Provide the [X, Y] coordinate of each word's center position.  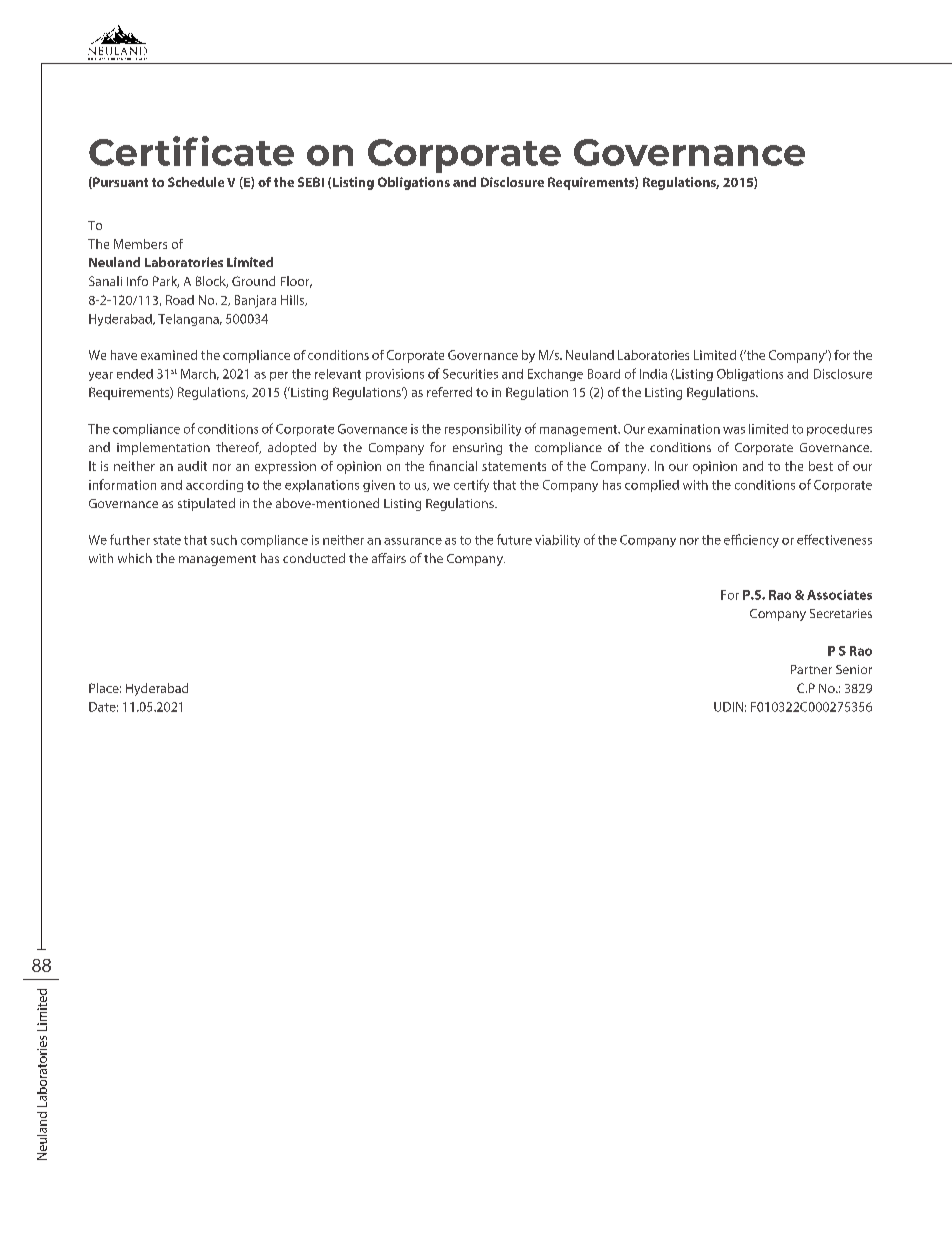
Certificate [191, 151]
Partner [811, 669]
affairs [389, 558]
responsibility [483, 430]
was [734, 430]
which [135, 558]
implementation [163, 448]
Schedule [196, 182]
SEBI [311, 182]
